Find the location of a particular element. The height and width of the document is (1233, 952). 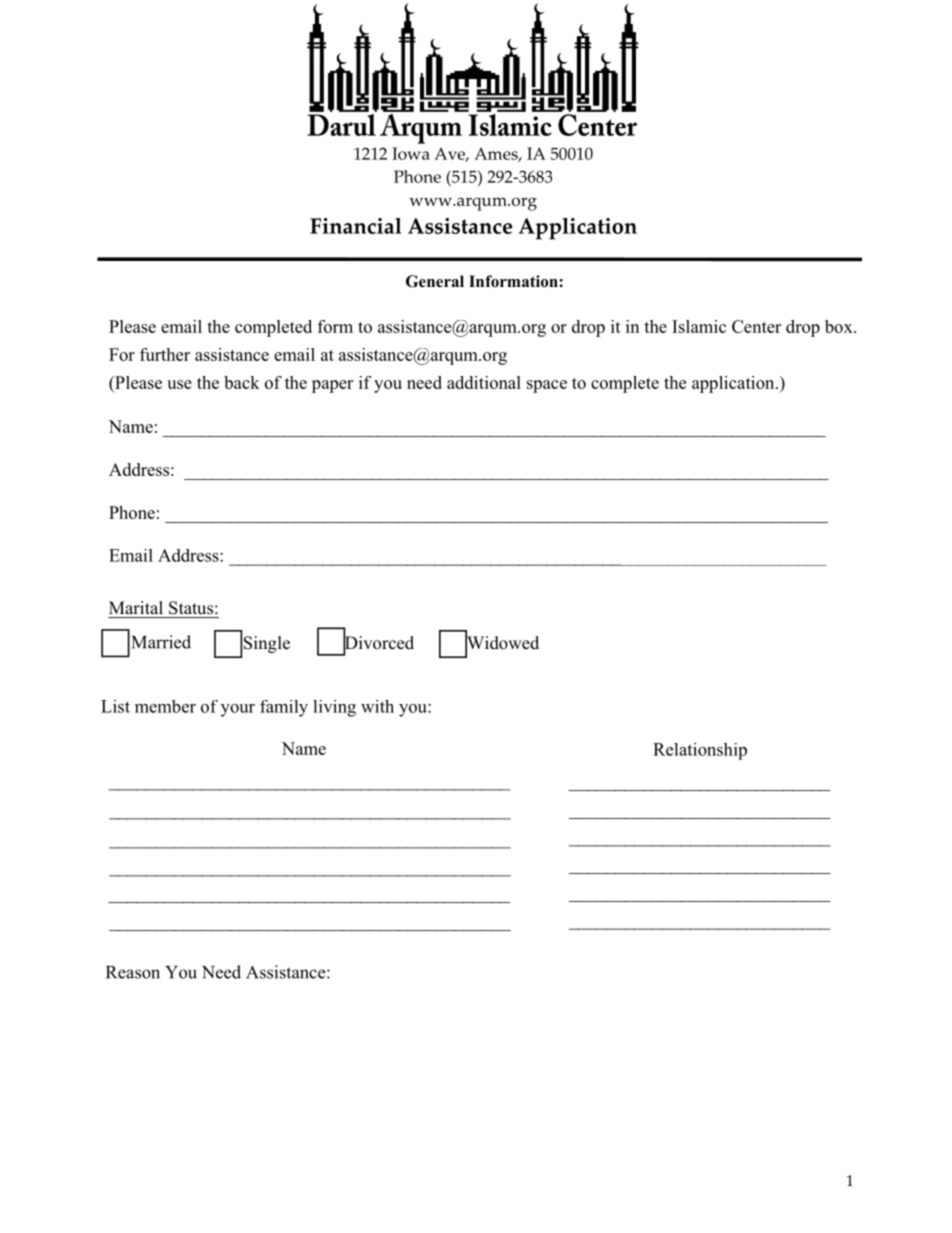

Iowa is located at coordinates (411, 153).
